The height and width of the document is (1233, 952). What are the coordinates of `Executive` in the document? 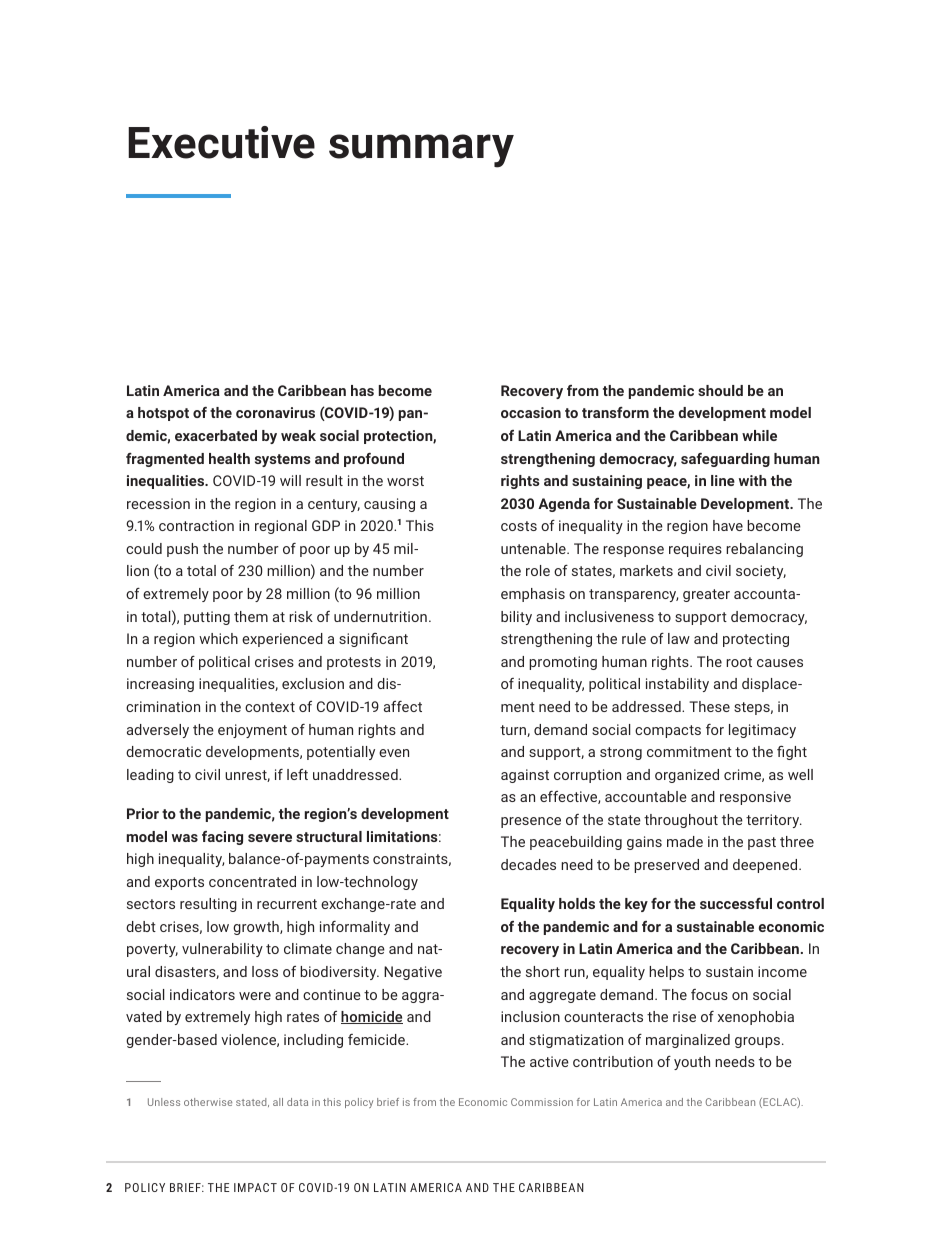 It's located at (221, 142).
